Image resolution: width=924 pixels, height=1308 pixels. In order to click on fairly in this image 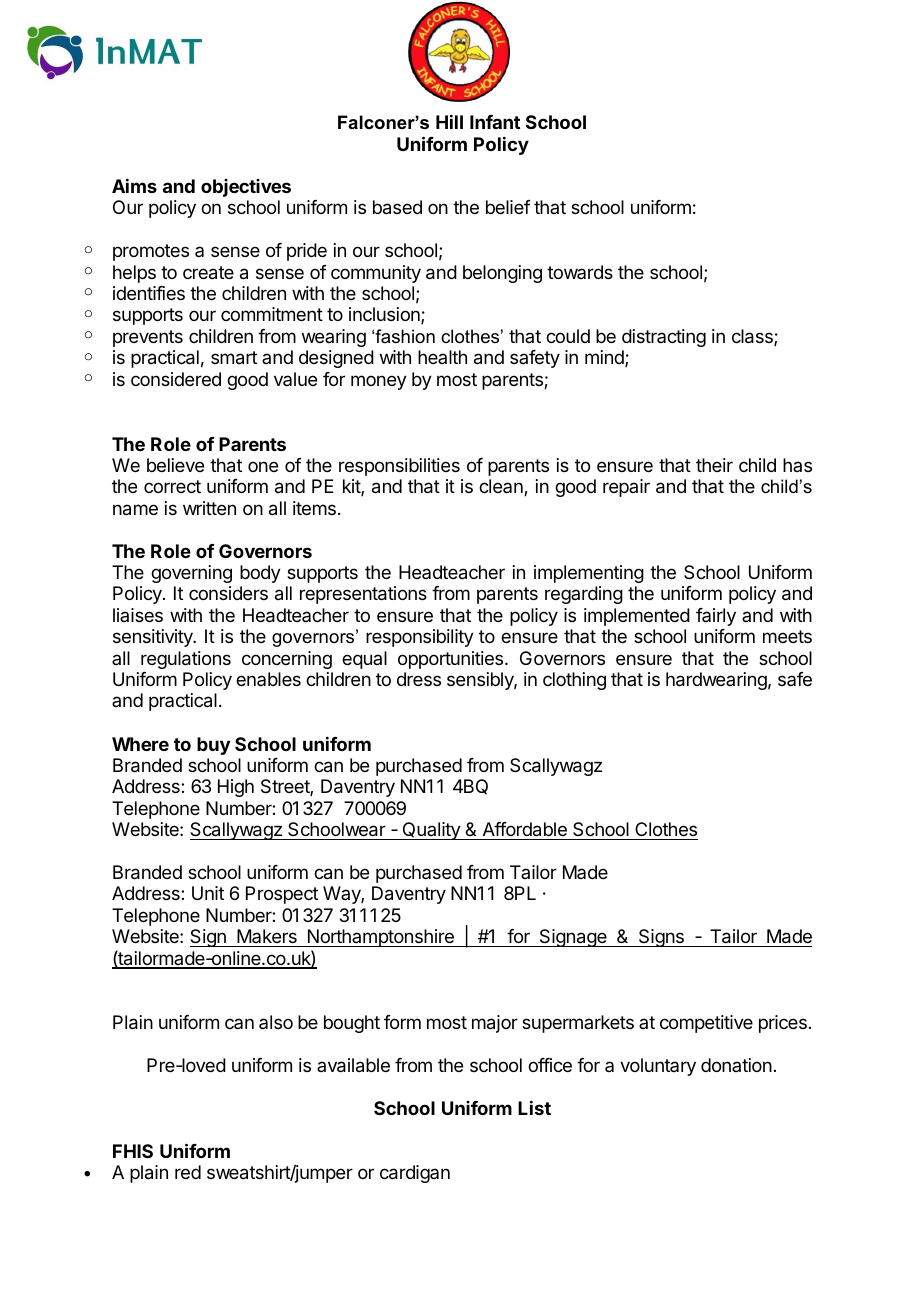, I will do `click(716, 617)`.
